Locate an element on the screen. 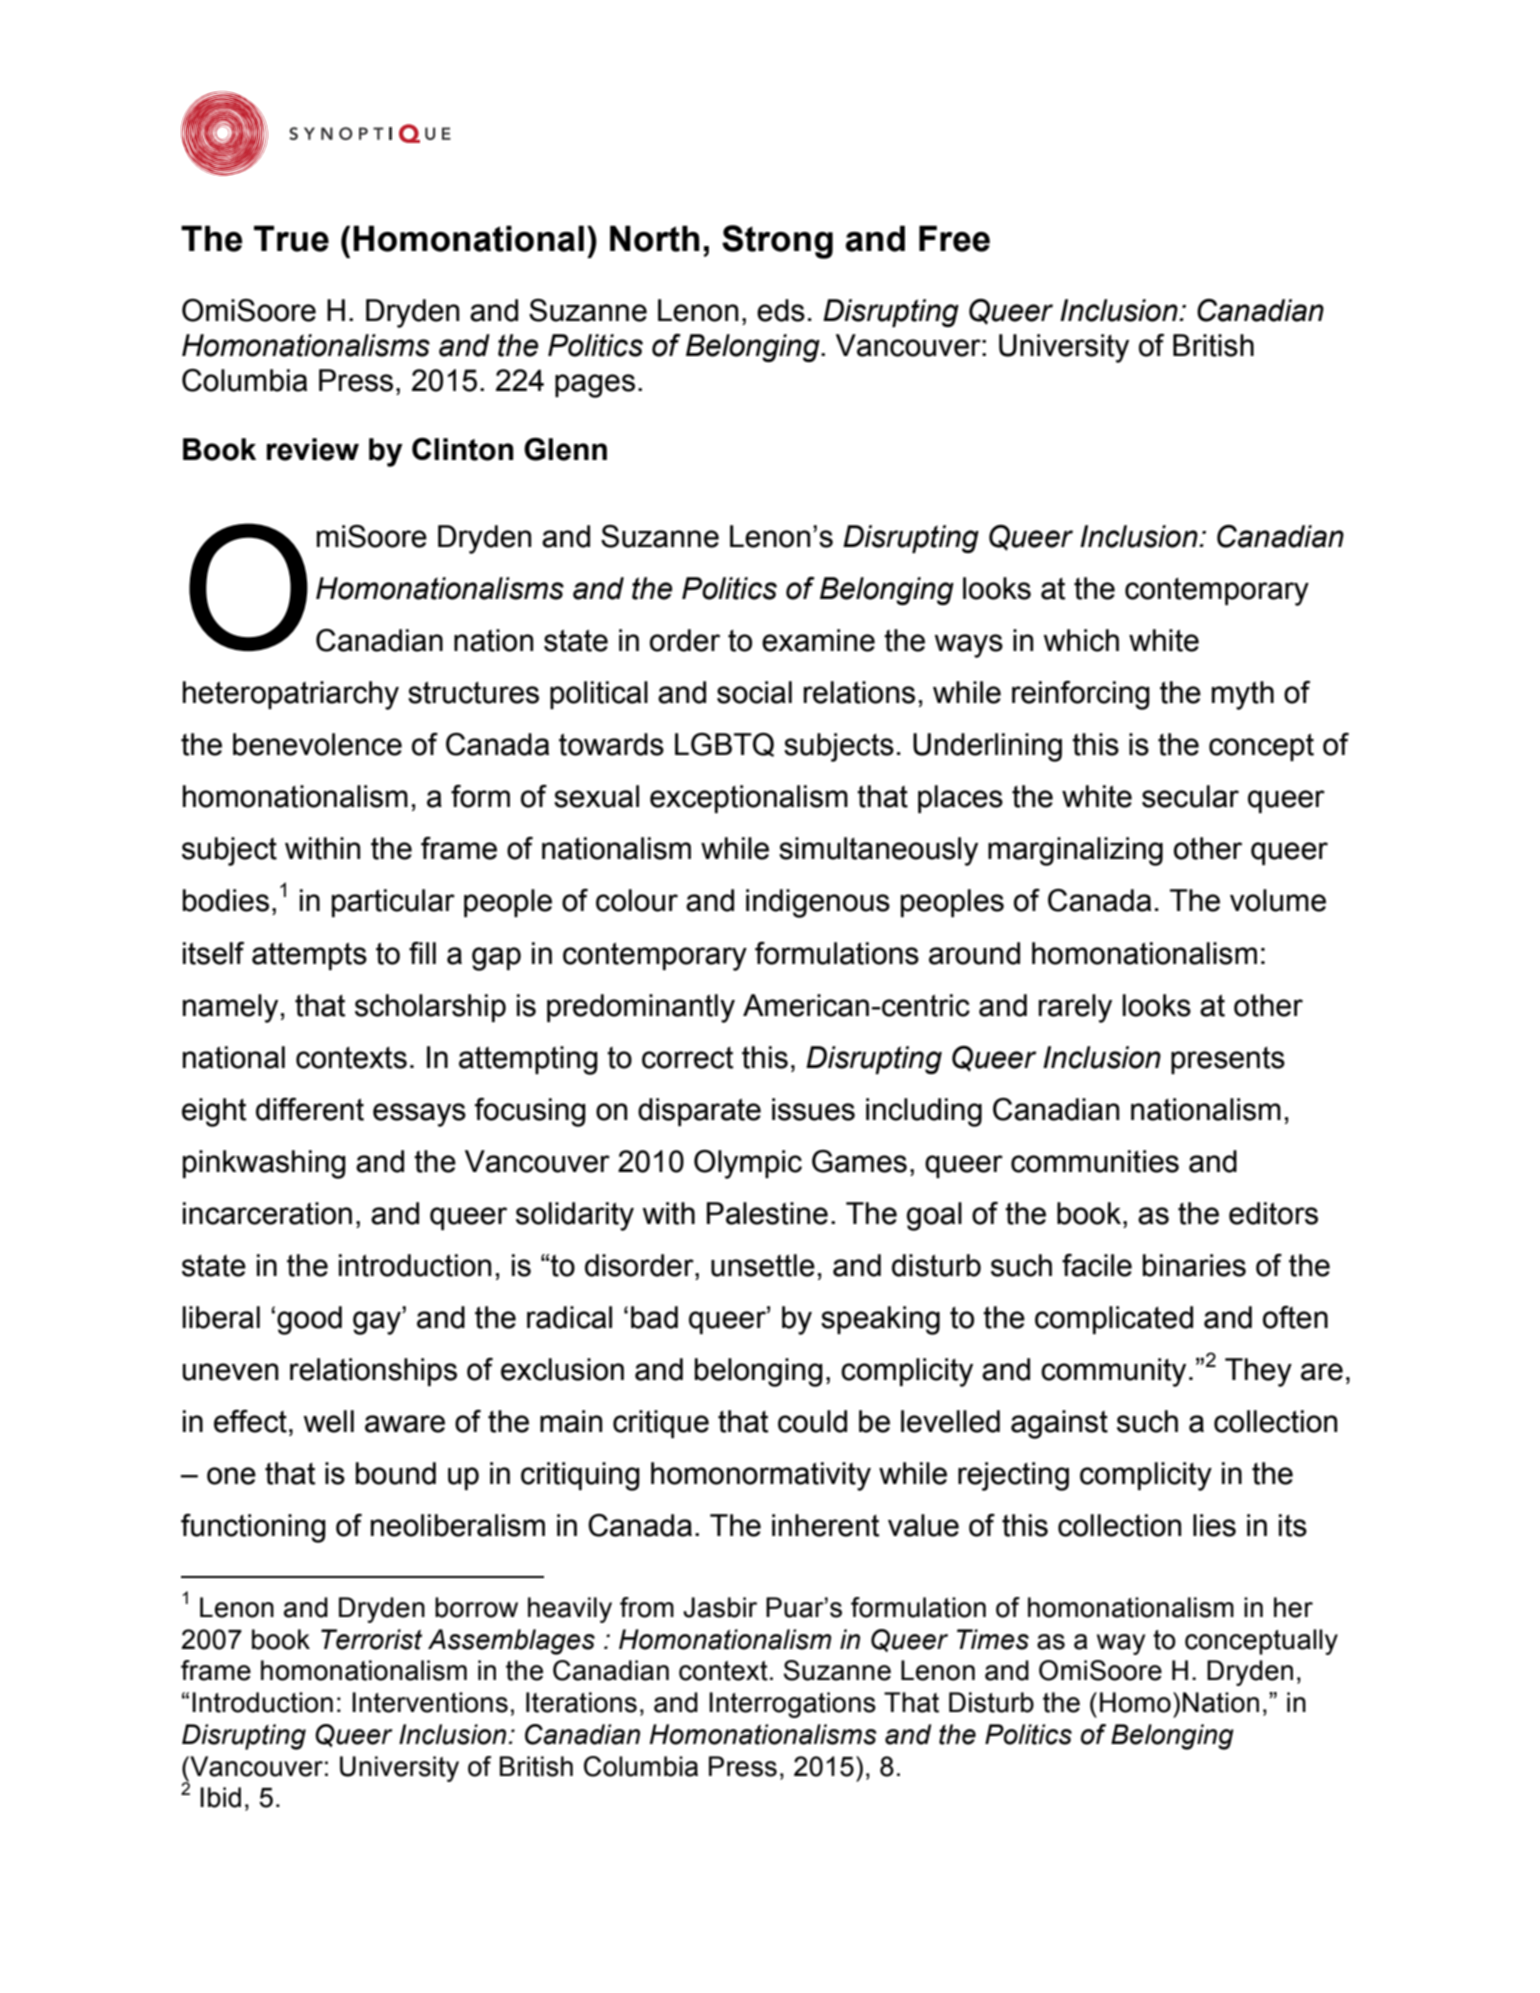 The image size is (1540, 1993). correct is located at coordinates (687, 1058).
